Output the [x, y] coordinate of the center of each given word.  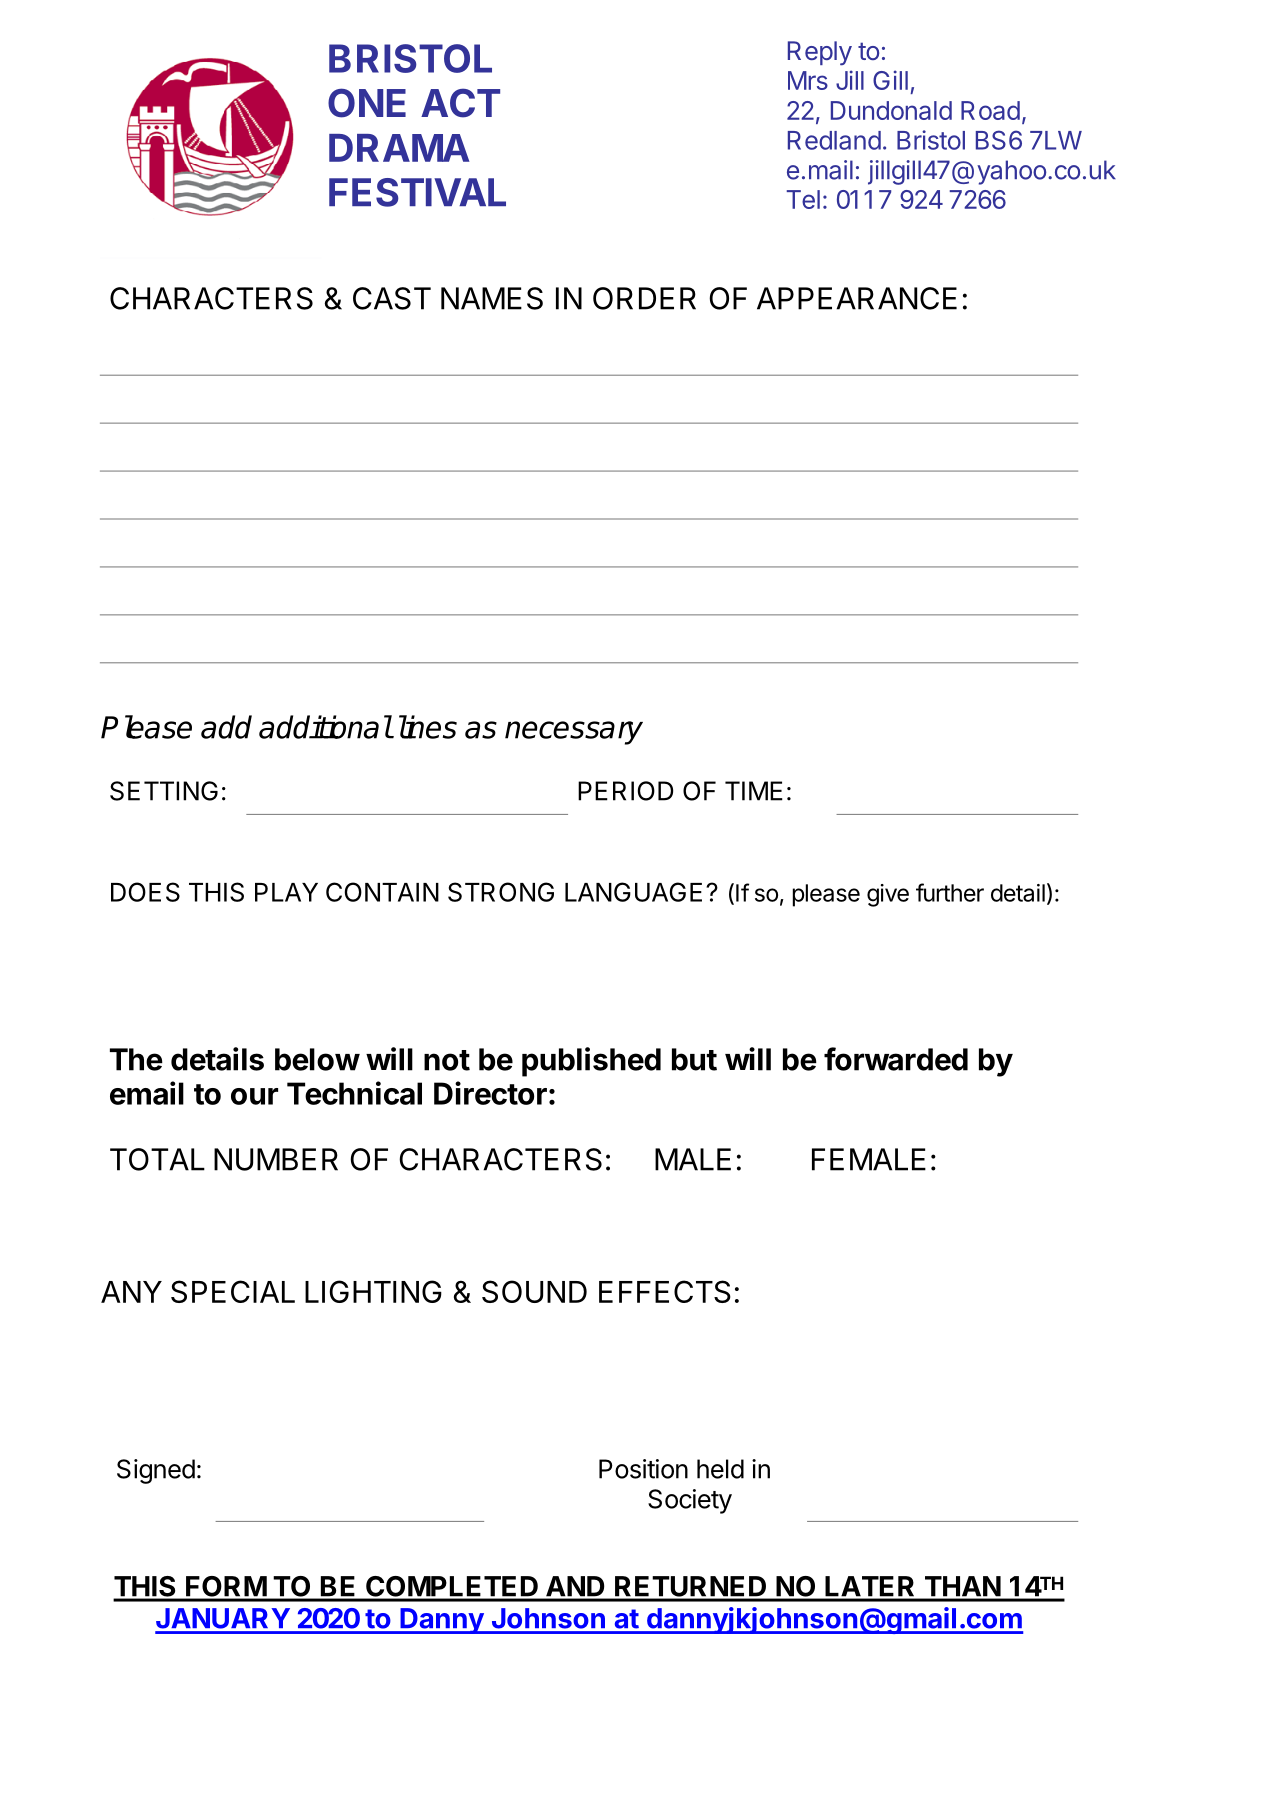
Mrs [808, 80]
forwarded [896, 1059]
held [720, 1469]
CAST [392, 298]
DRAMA [399, 148]
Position [643, 1469]
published [591, 1062]
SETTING [164, 791]
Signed [156, 1471]
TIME [754, 791]
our [254, 1096]
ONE [367, 103]
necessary [574, 733]
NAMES [492, 298]
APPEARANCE [857, 298]
